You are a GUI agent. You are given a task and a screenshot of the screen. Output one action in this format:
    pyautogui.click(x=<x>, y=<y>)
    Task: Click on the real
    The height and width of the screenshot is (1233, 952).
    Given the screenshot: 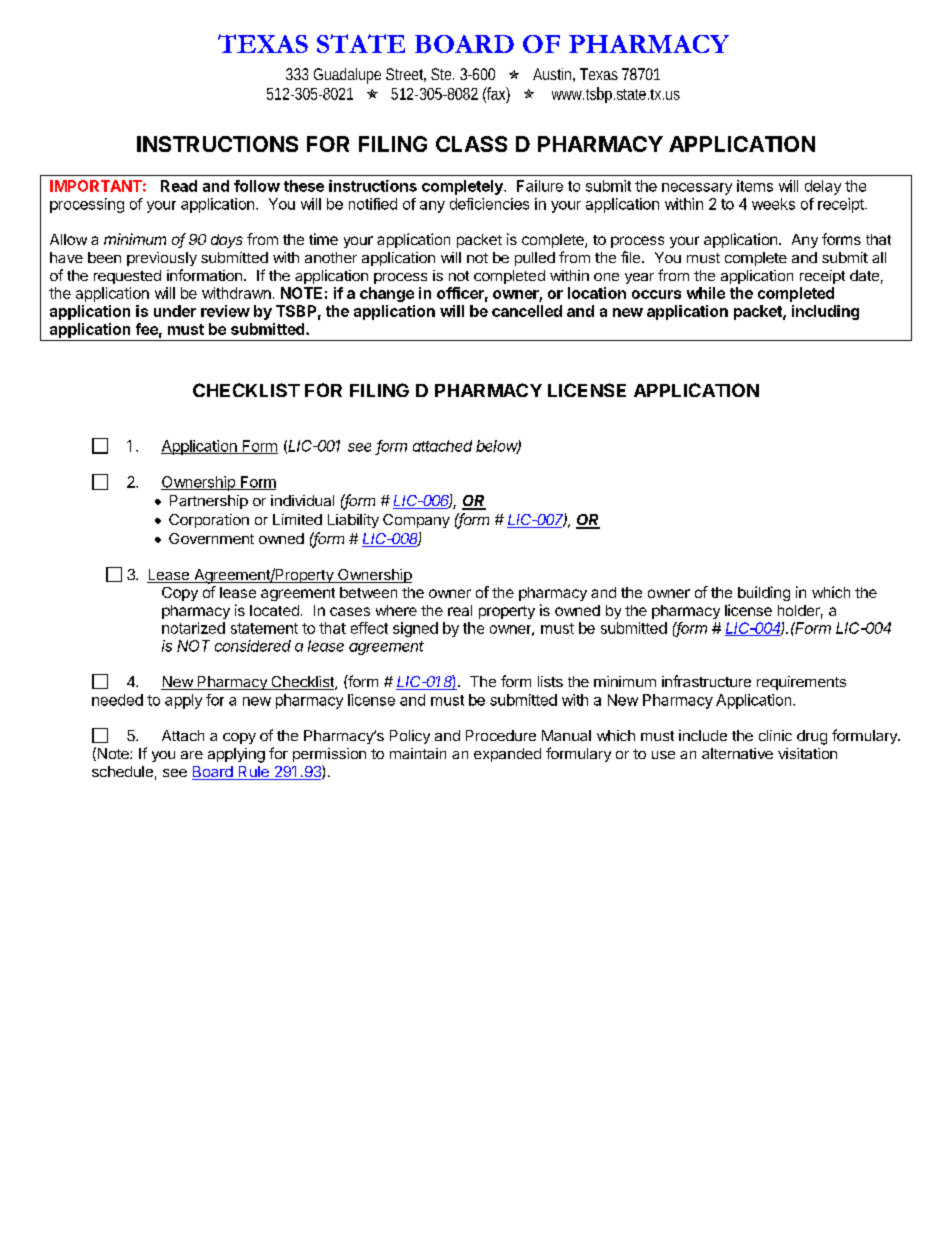 What is the action you would take?
    pyautogui.click(x=460, y=610)
